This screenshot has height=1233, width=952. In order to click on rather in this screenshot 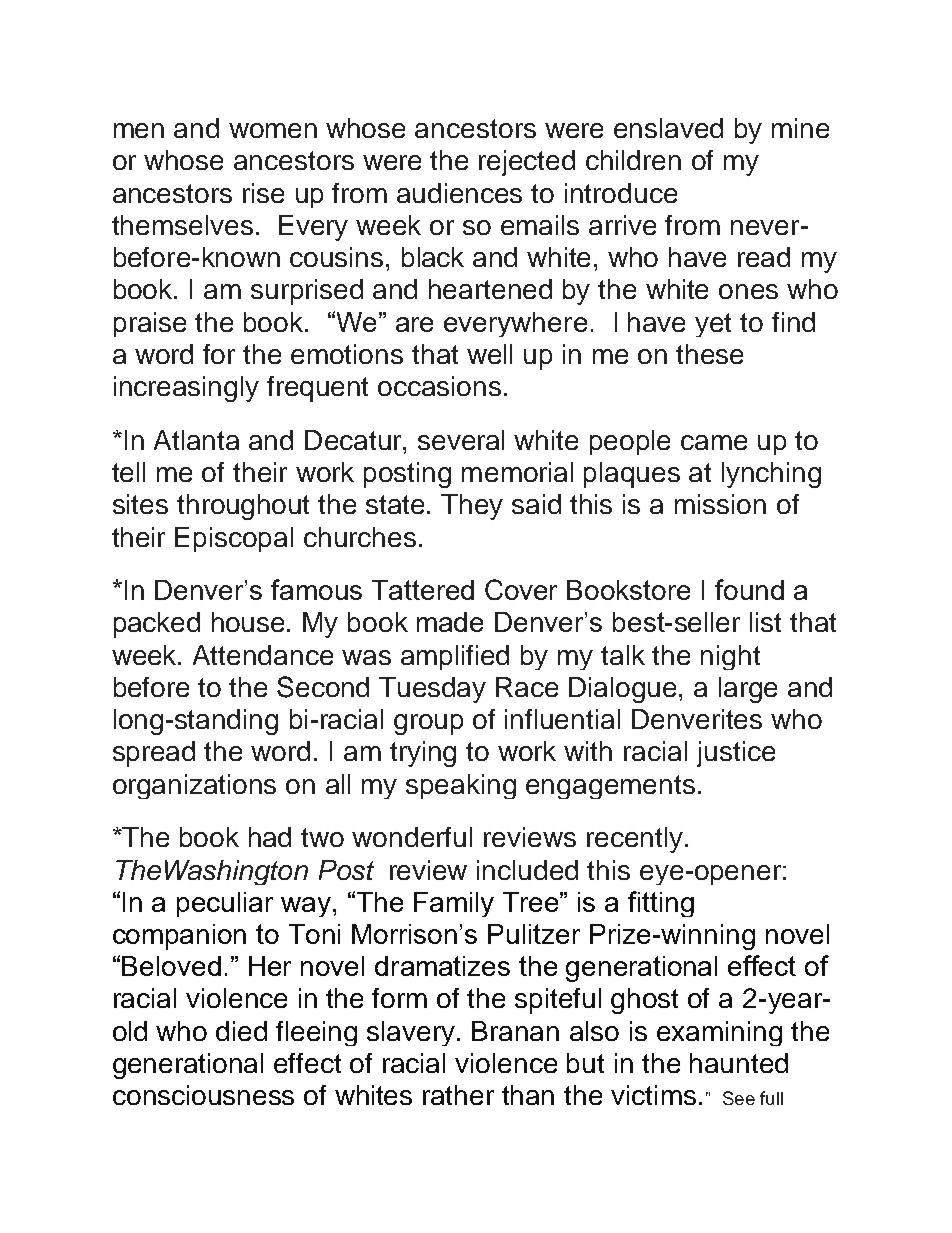, I will do `click(458, 1095)`.
